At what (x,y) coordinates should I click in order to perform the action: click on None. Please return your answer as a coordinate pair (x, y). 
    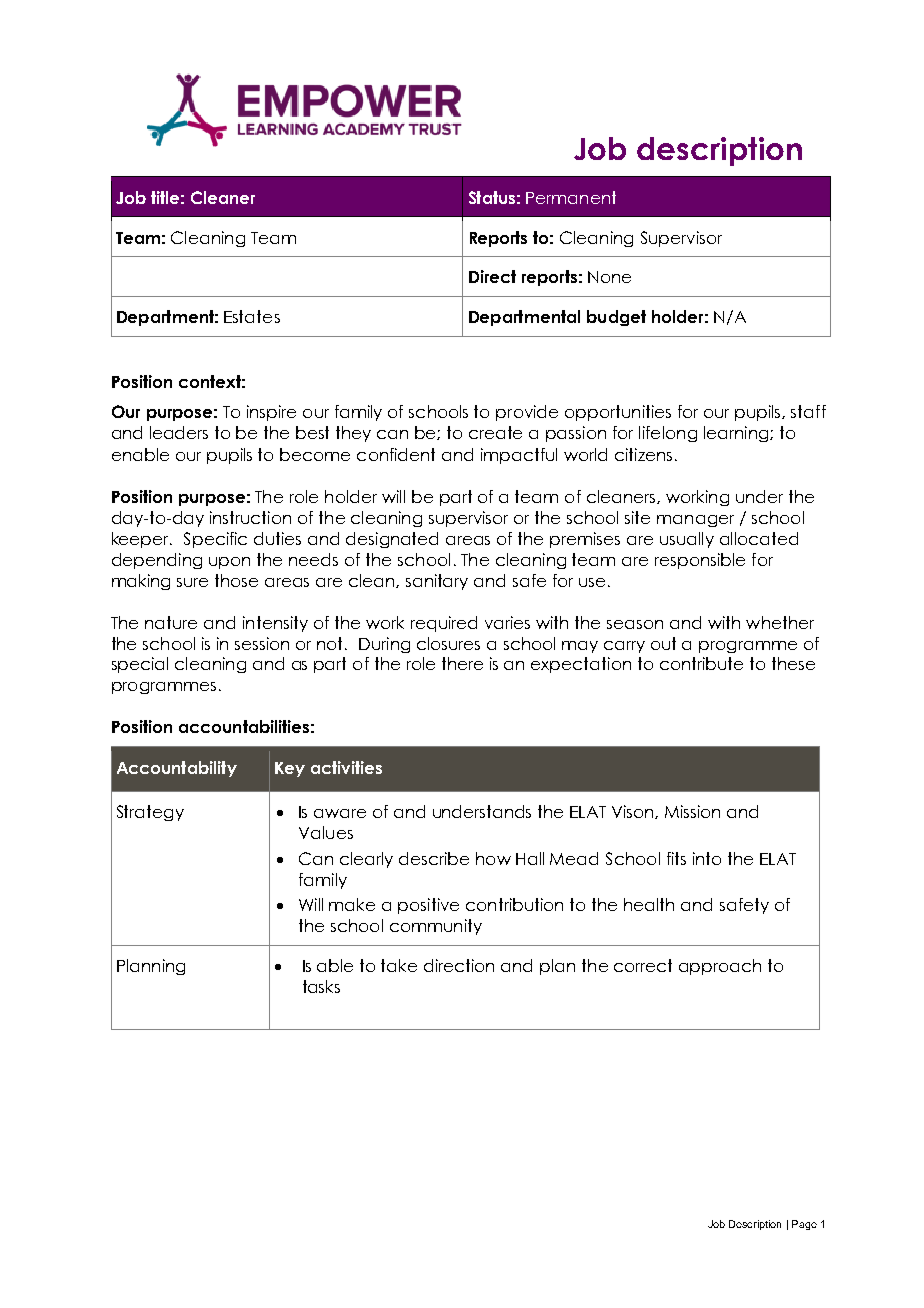
    Looking at the image, I should click on (609, 277).
